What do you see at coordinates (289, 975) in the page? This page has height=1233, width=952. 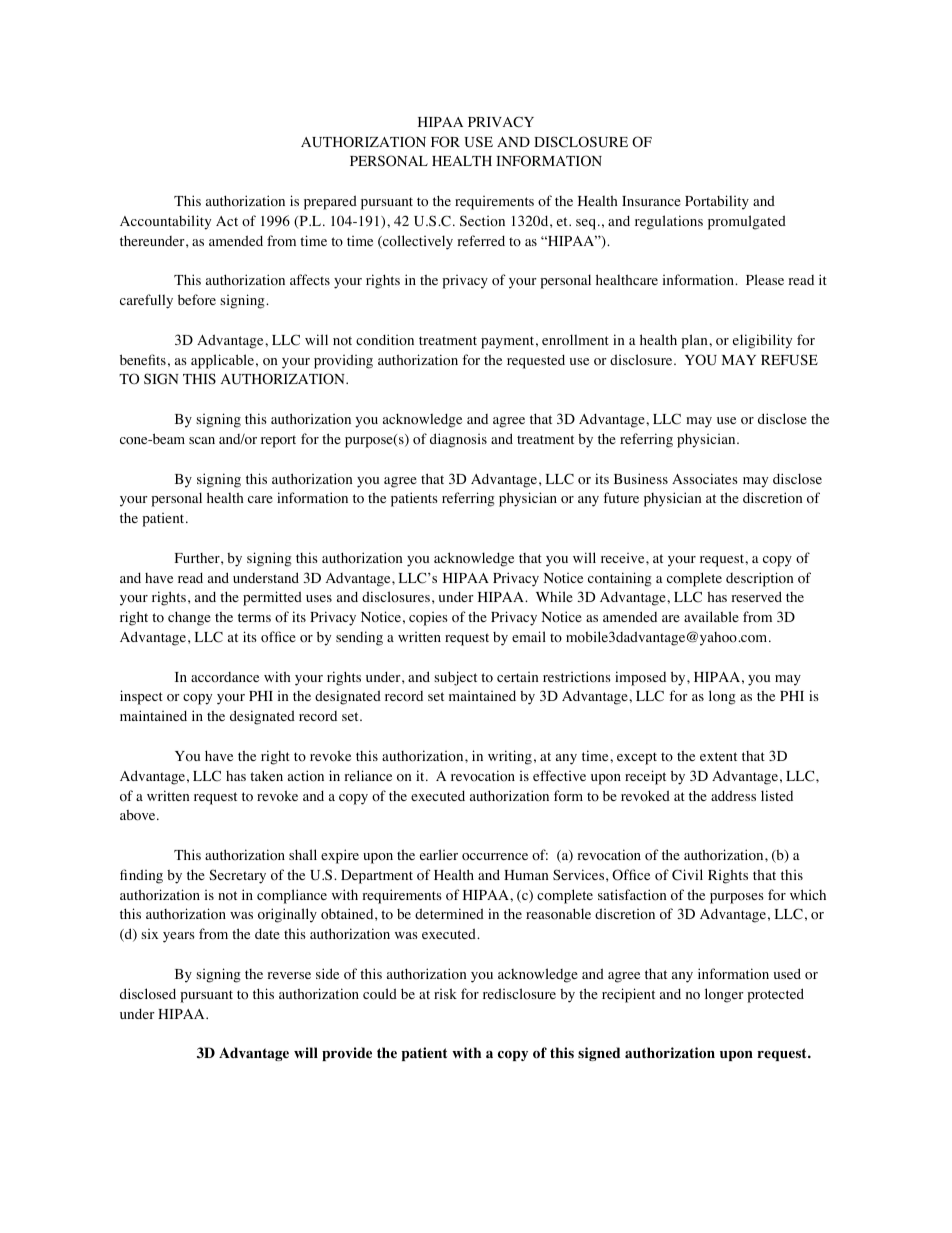 I see `reverse` at bounding box center [289, 975].
